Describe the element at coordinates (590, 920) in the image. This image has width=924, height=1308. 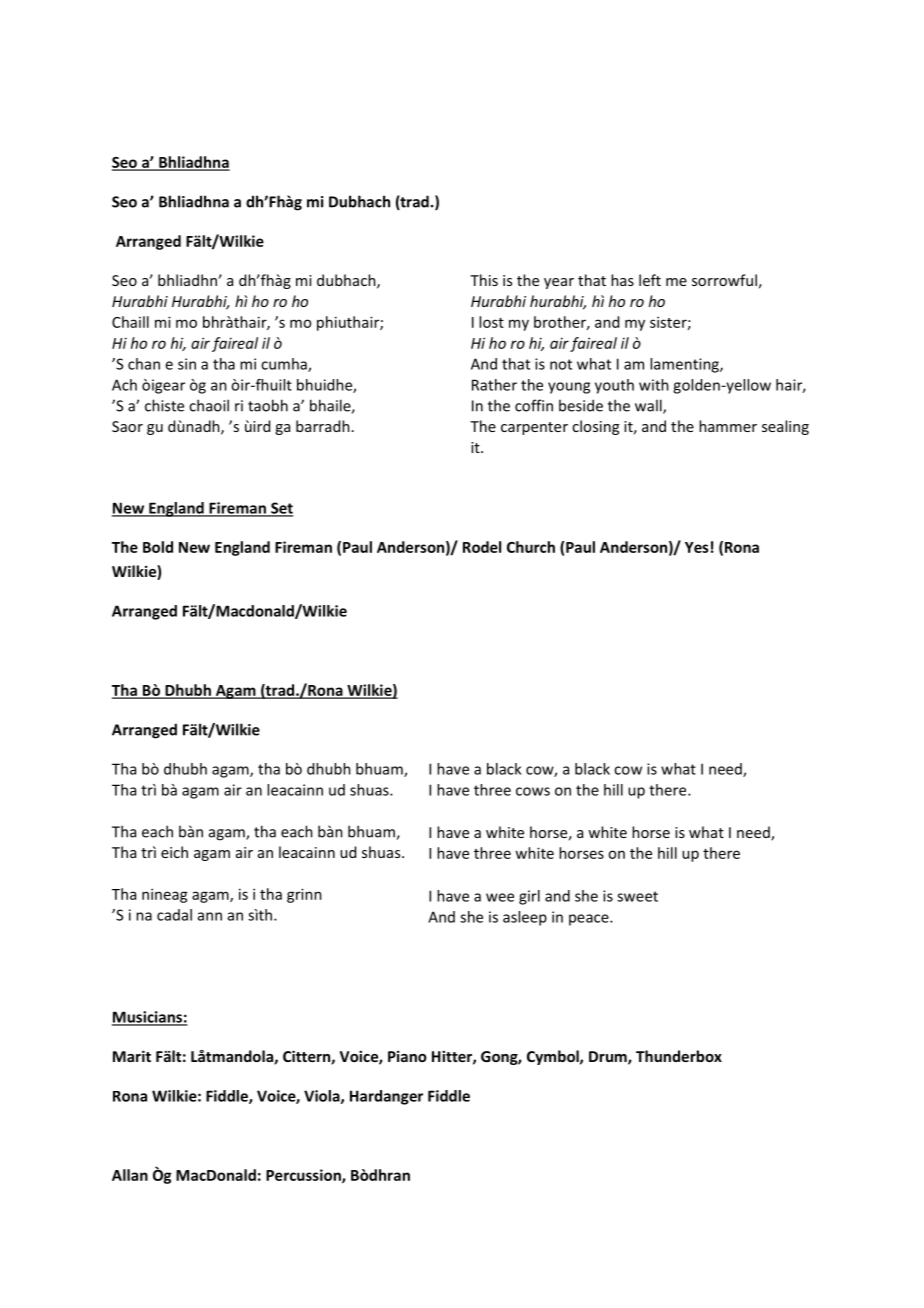
I see `peace` at that location.
